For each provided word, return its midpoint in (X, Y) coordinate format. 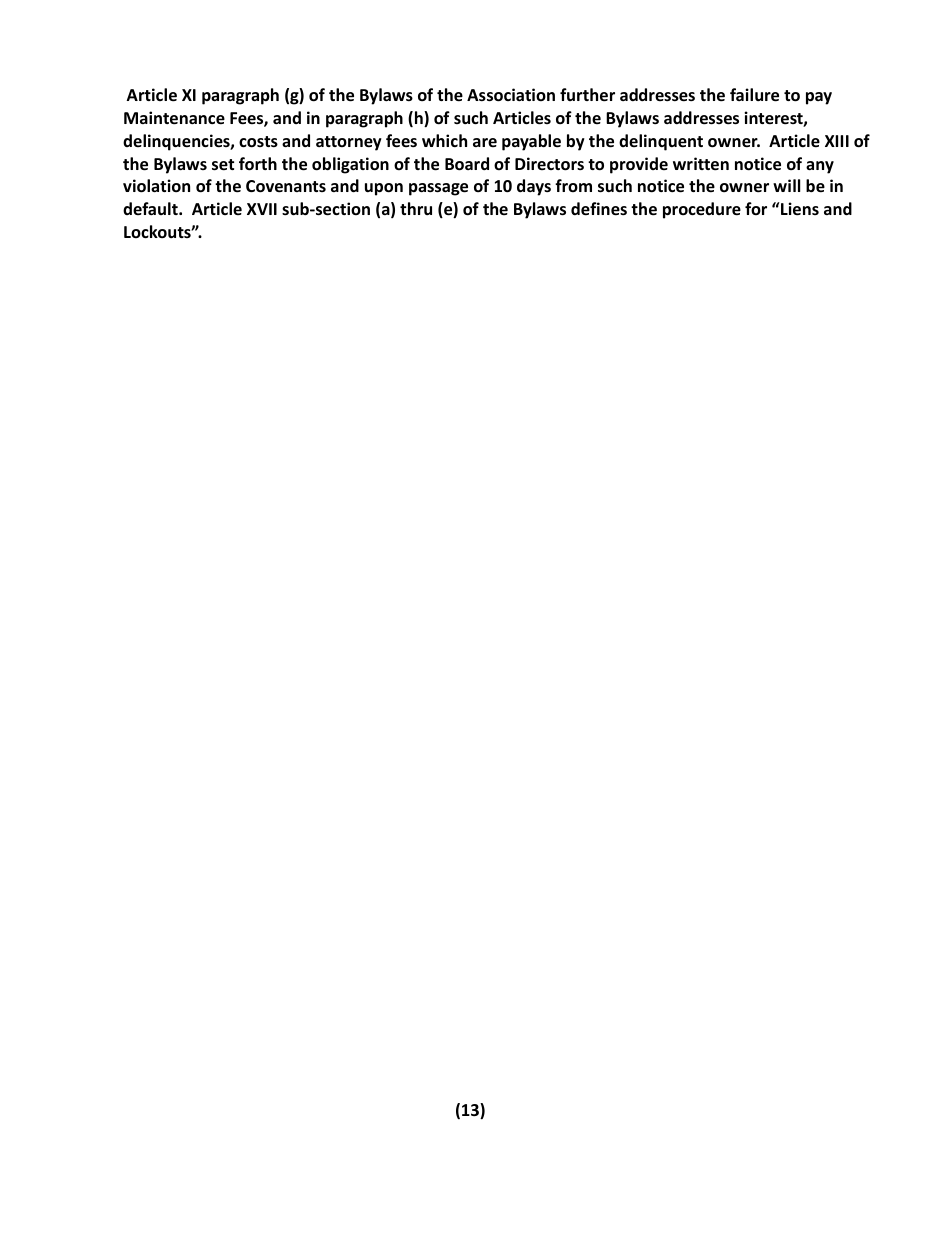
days (534, 187)
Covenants (286, 186)
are (485, 142)
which (444, 140)
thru (416, 208)
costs (258, 142)
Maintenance (174, 118)
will (786, 185)
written (701, 164)
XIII (837, 141)
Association (511, 95)
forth (258, 164)
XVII (262, 209)
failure (754, 95)
